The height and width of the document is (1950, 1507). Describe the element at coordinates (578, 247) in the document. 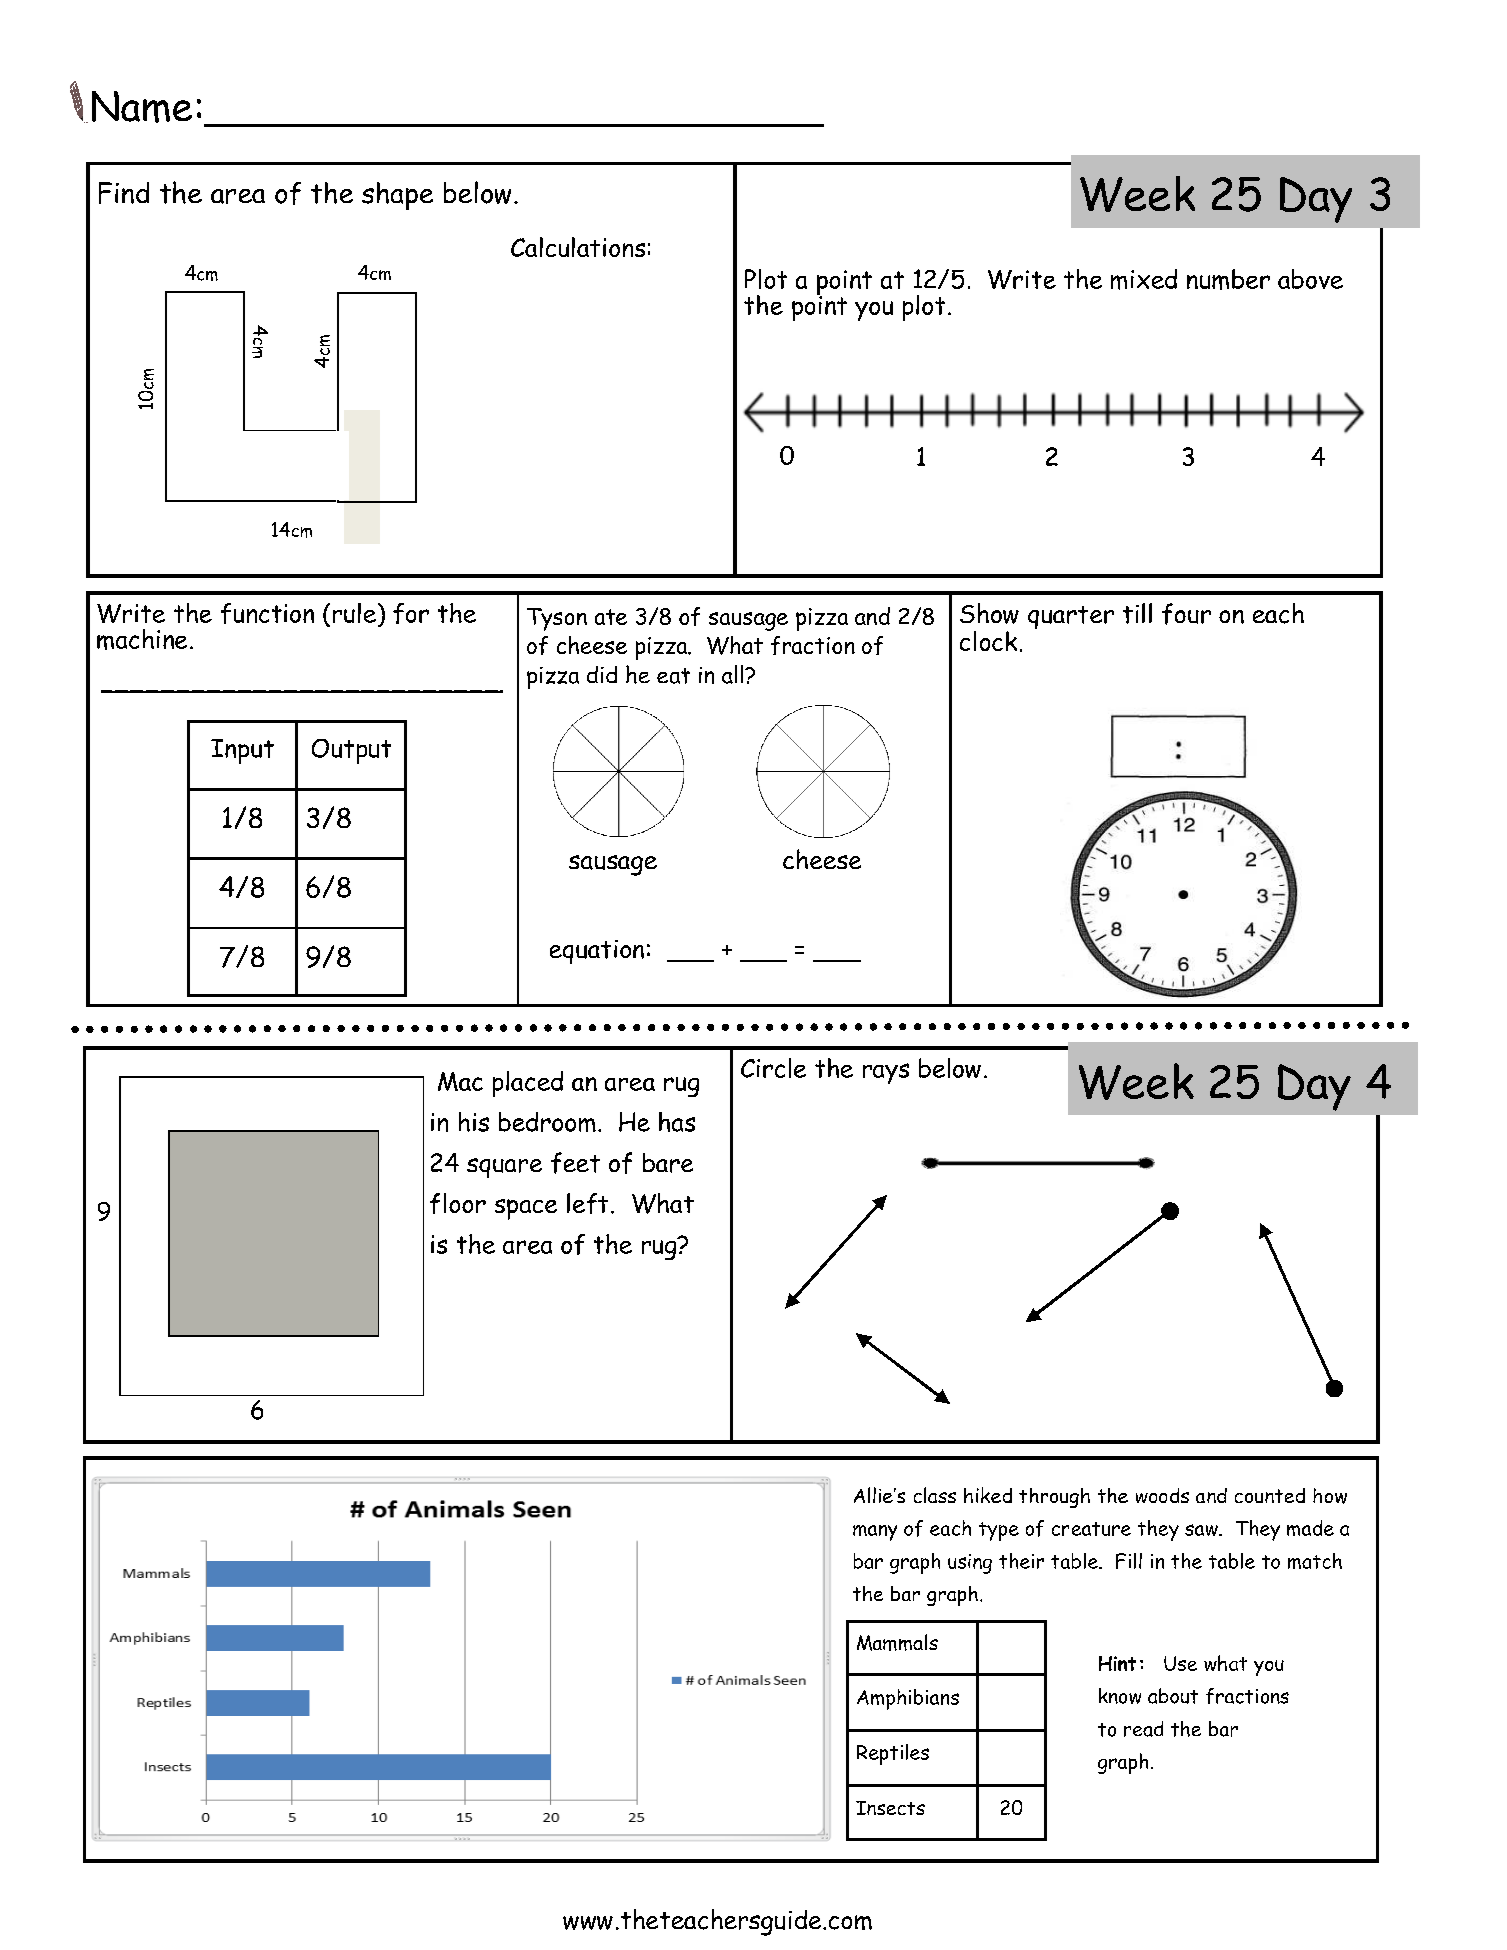

I see `Calculations` at that location.
